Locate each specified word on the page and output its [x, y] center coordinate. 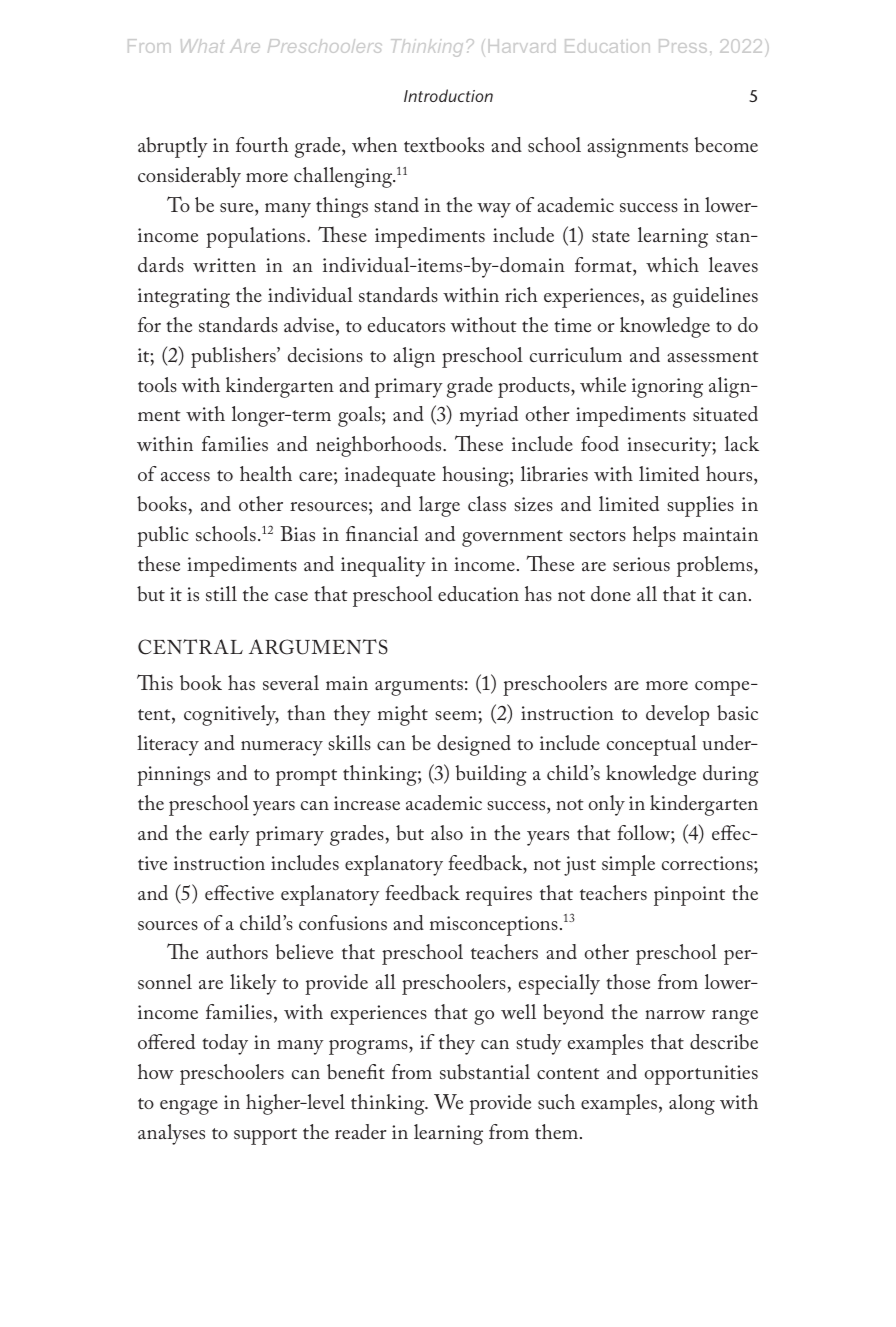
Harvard [522, 46]
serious [641, 564]
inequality [383, 566]
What [203, 46]
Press [683, 46]
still [221, 593]
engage [189, 1107]
